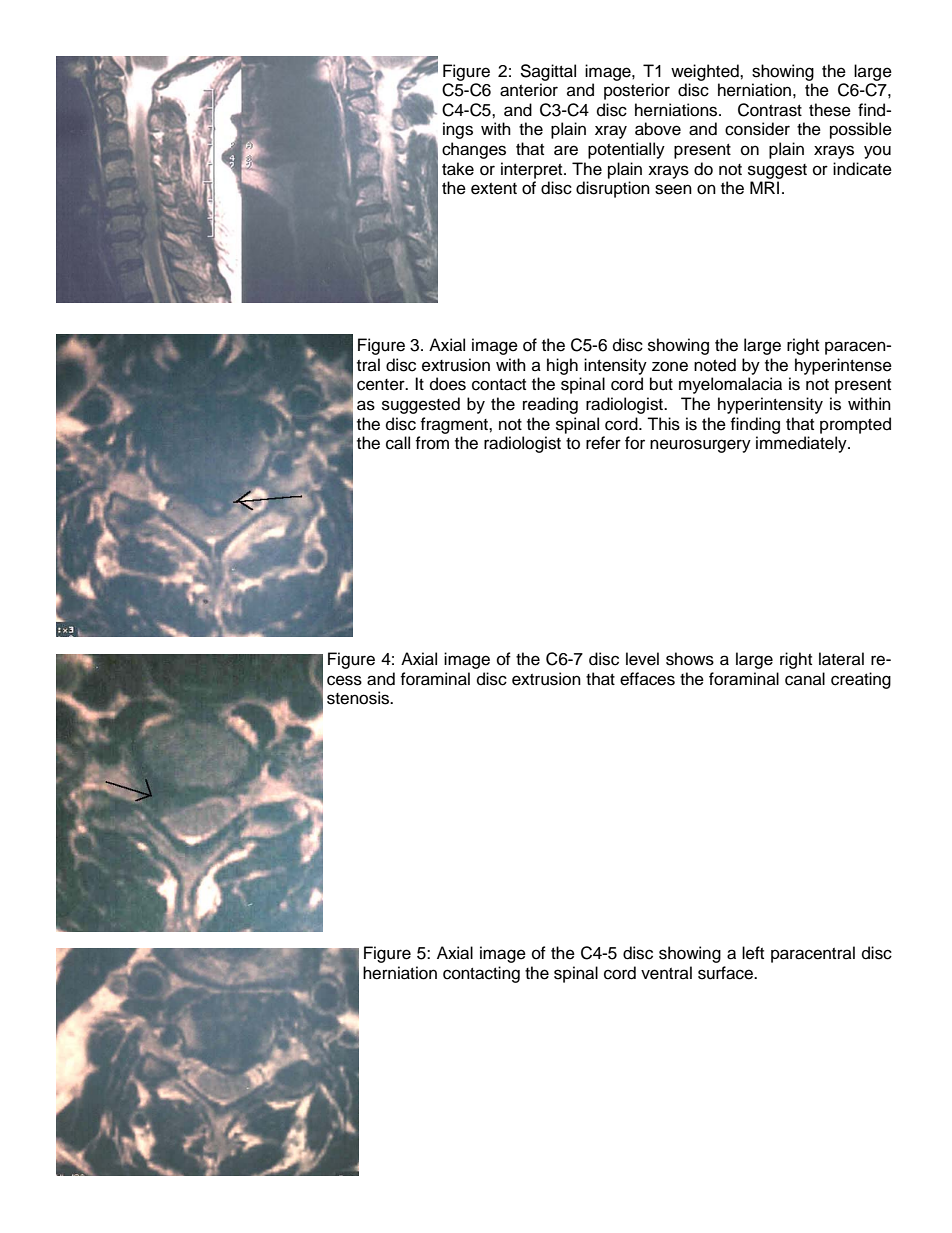  I want to click on creating, so click(861, 680).
